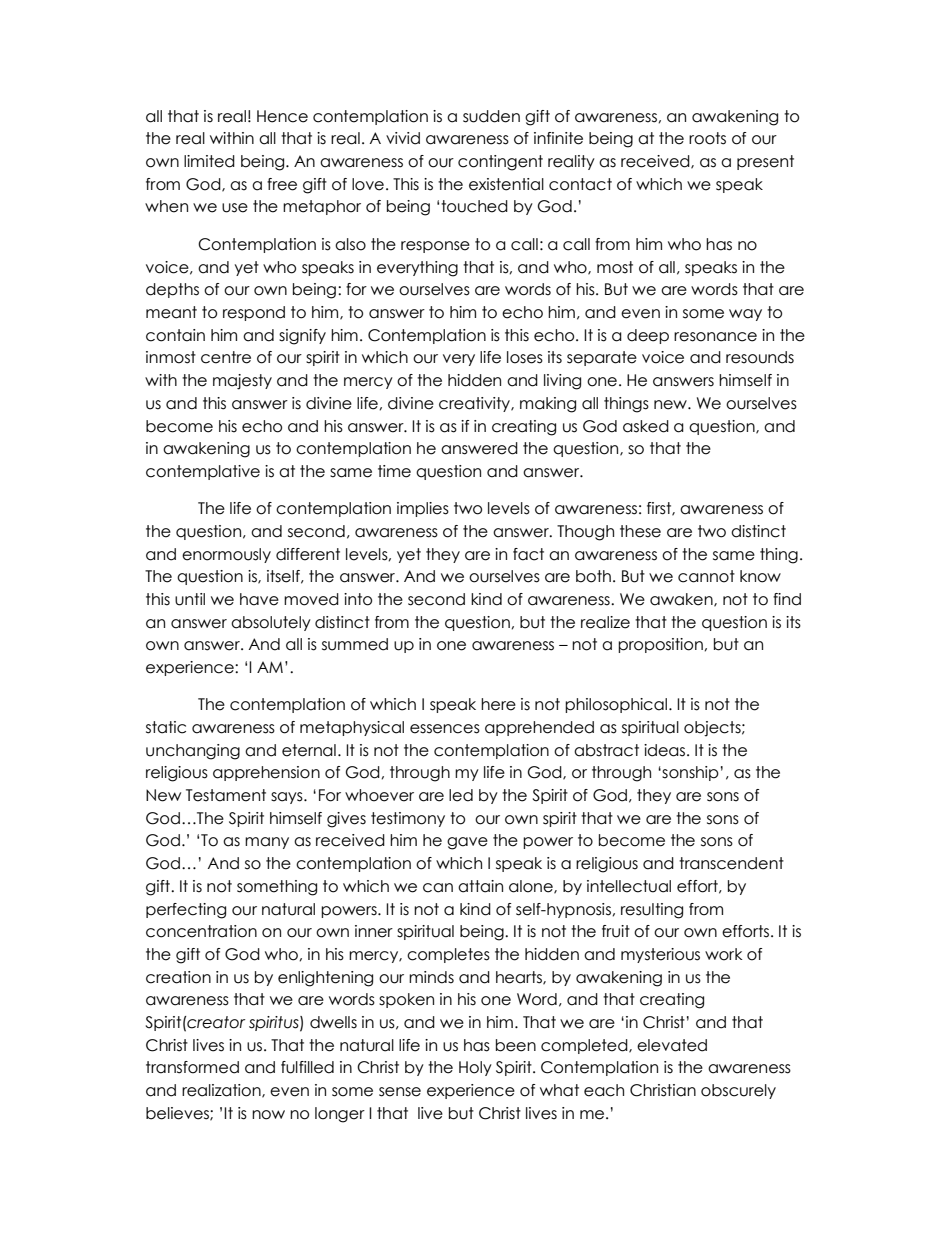 This page has height=1233, width=952. What do you see at coordinates (528, 554) in the page?
I see `fact` at bounding box center [528, 554].
